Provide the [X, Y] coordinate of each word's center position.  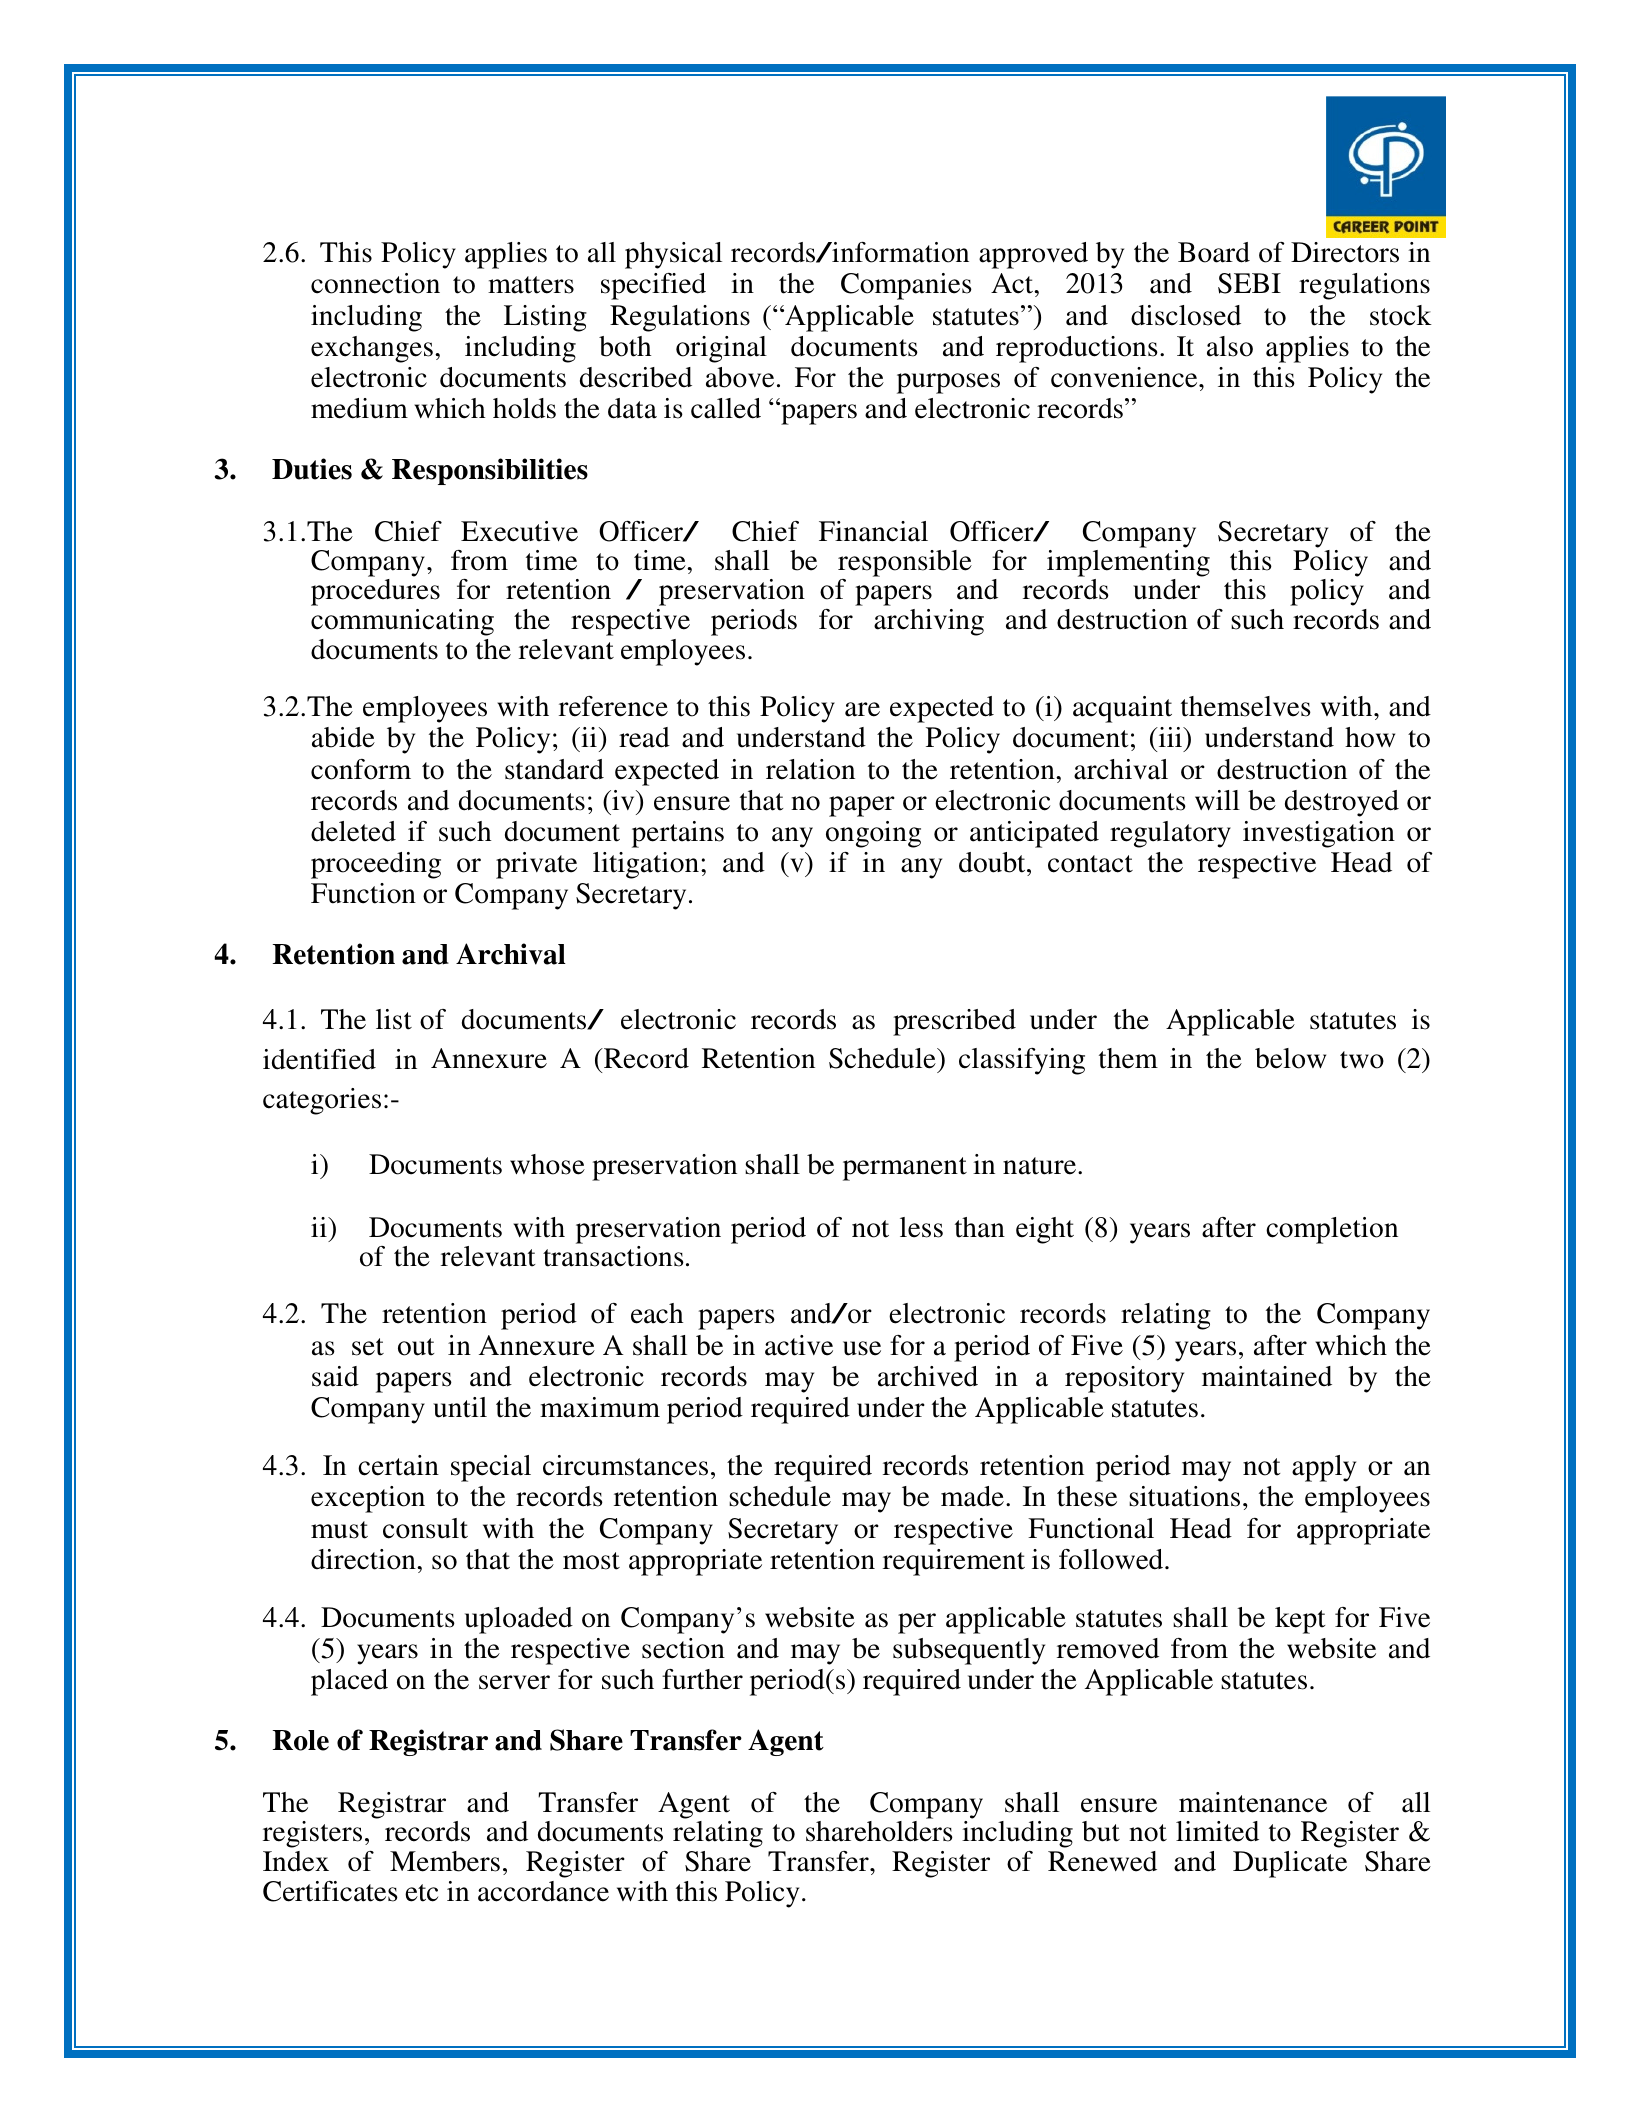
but [1101, 1831]
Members [445, 1861]
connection [375, 283]
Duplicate [1290, 1864]
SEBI [1249, 283]
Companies [906, 286]
